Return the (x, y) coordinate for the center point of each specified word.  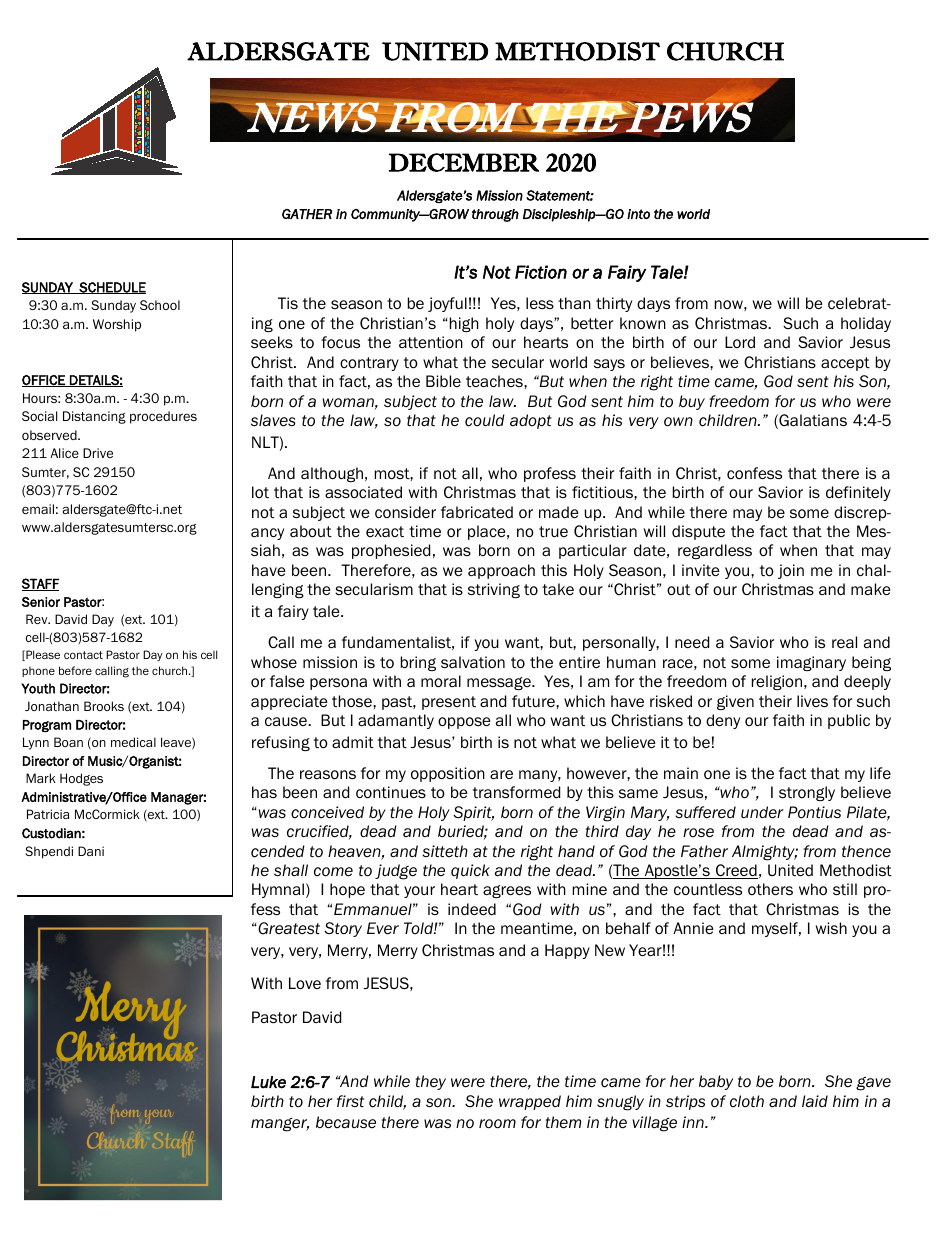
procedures (163, 417)
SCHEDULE (111, 288)
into (638, 214)
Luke (268, 1082)
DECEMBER (464, 162)
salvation (473, 662)
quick (470, 871)
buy (692, 402)
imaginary (811, 663)
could (485, 420)
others (770, 889)
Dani (91, 851)
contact (83, 655)
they (431, 1082)
